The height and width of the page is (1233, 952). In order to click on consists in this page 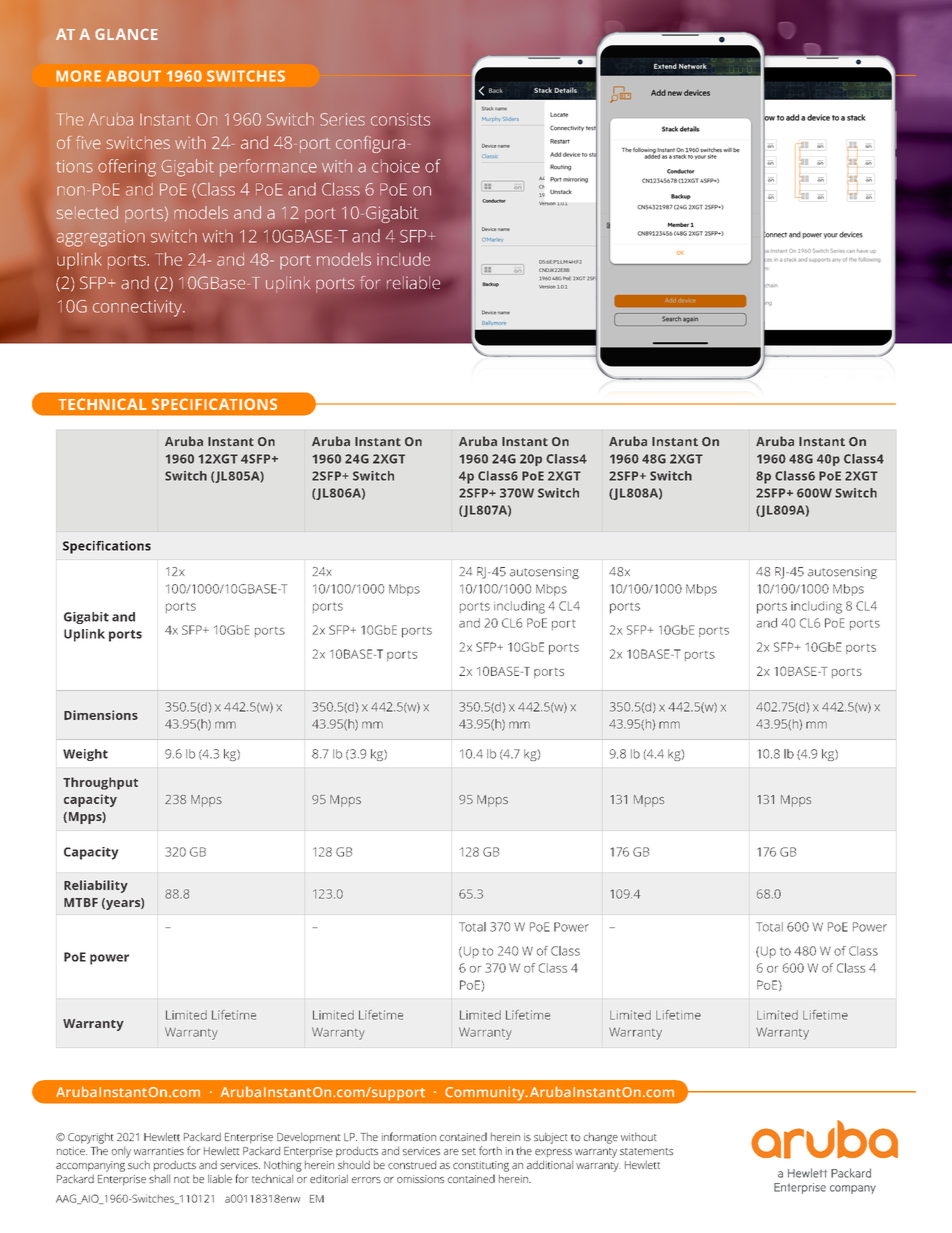, I will do `click(400, 119)`.
